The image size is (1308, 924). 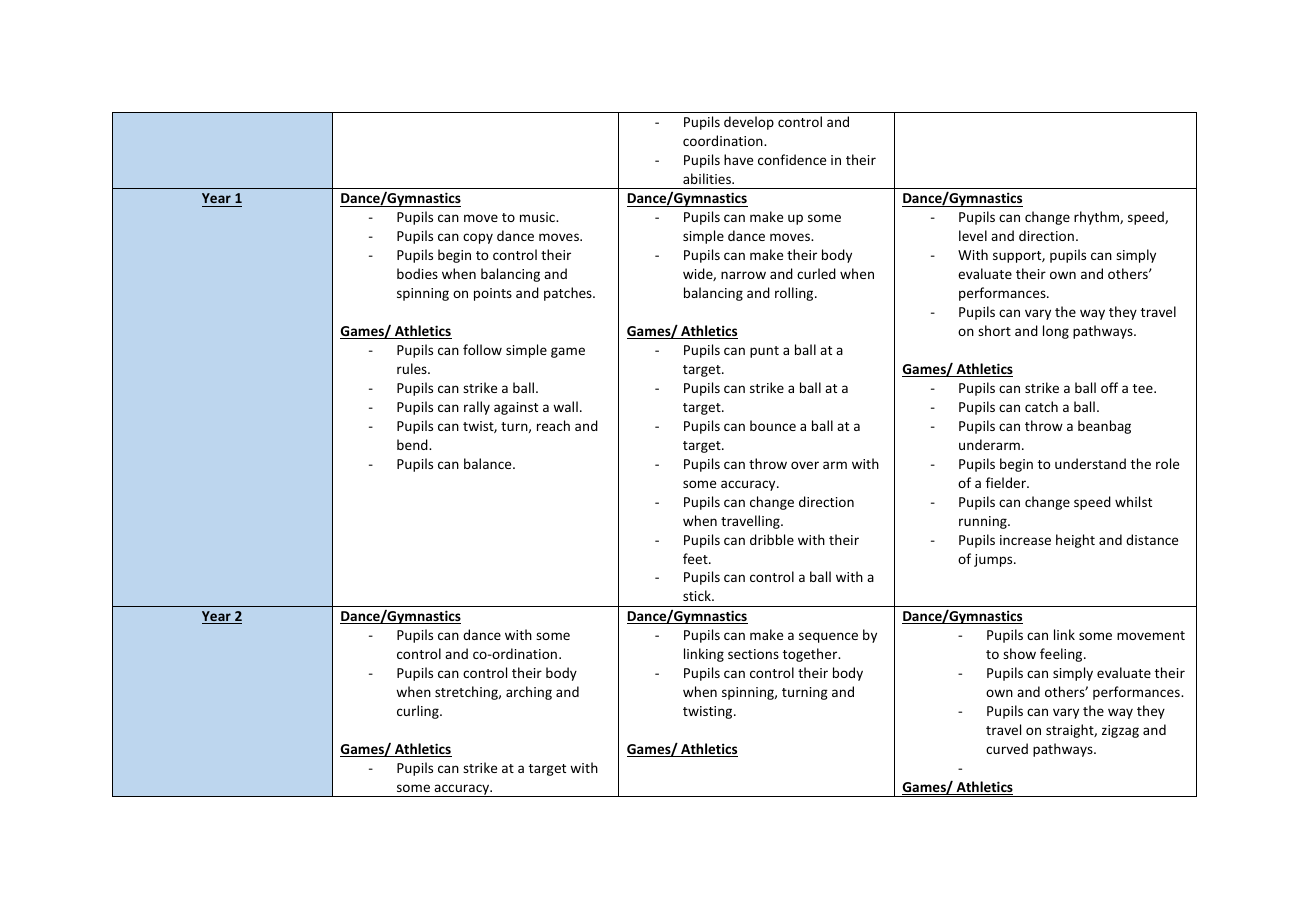 What do you see at coordinates (792, 159) in the screenshot?
I see `confidence` at bounding box center [792, 159].
